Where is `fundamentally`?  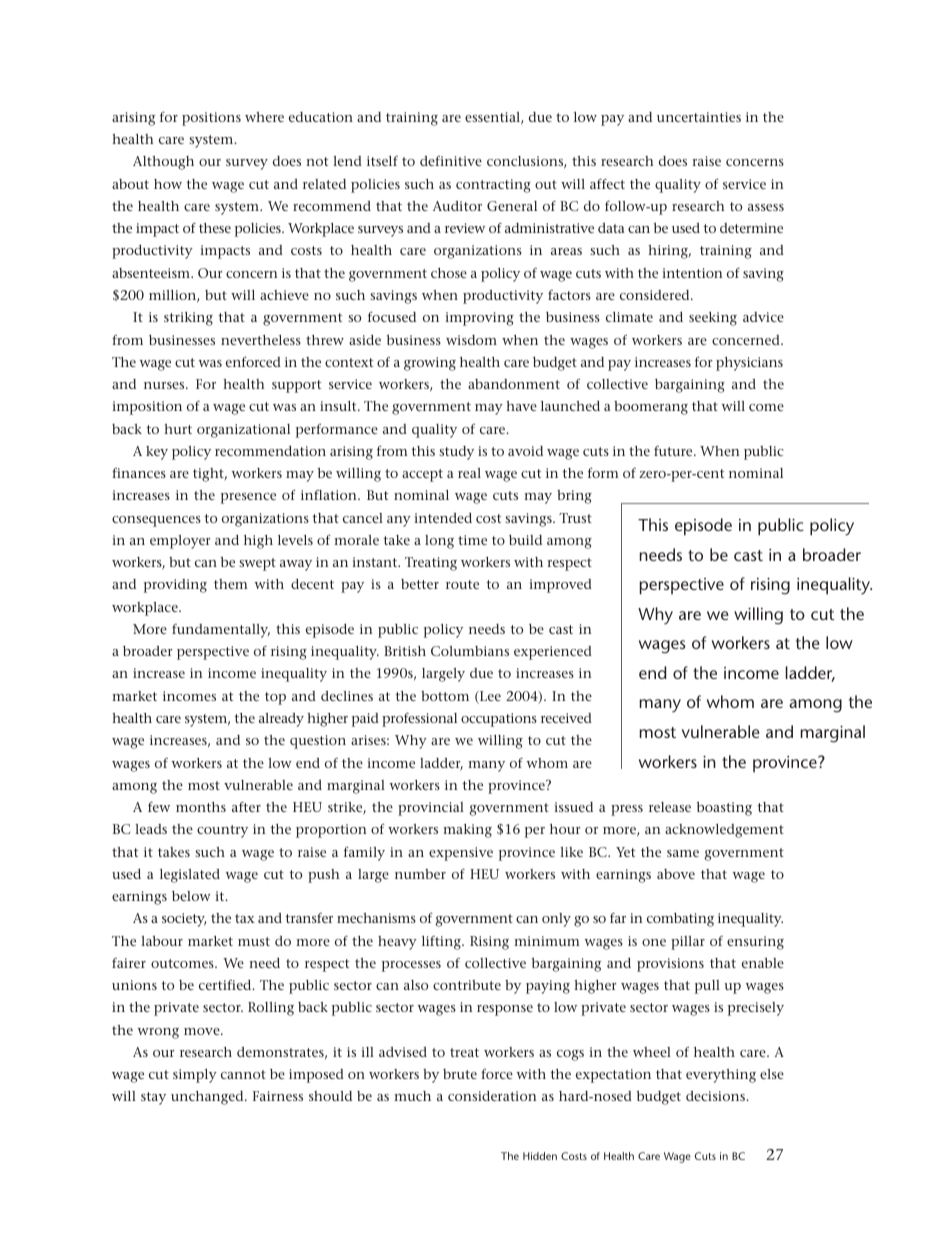 fundamentally is located at coordinates (221, 631).
